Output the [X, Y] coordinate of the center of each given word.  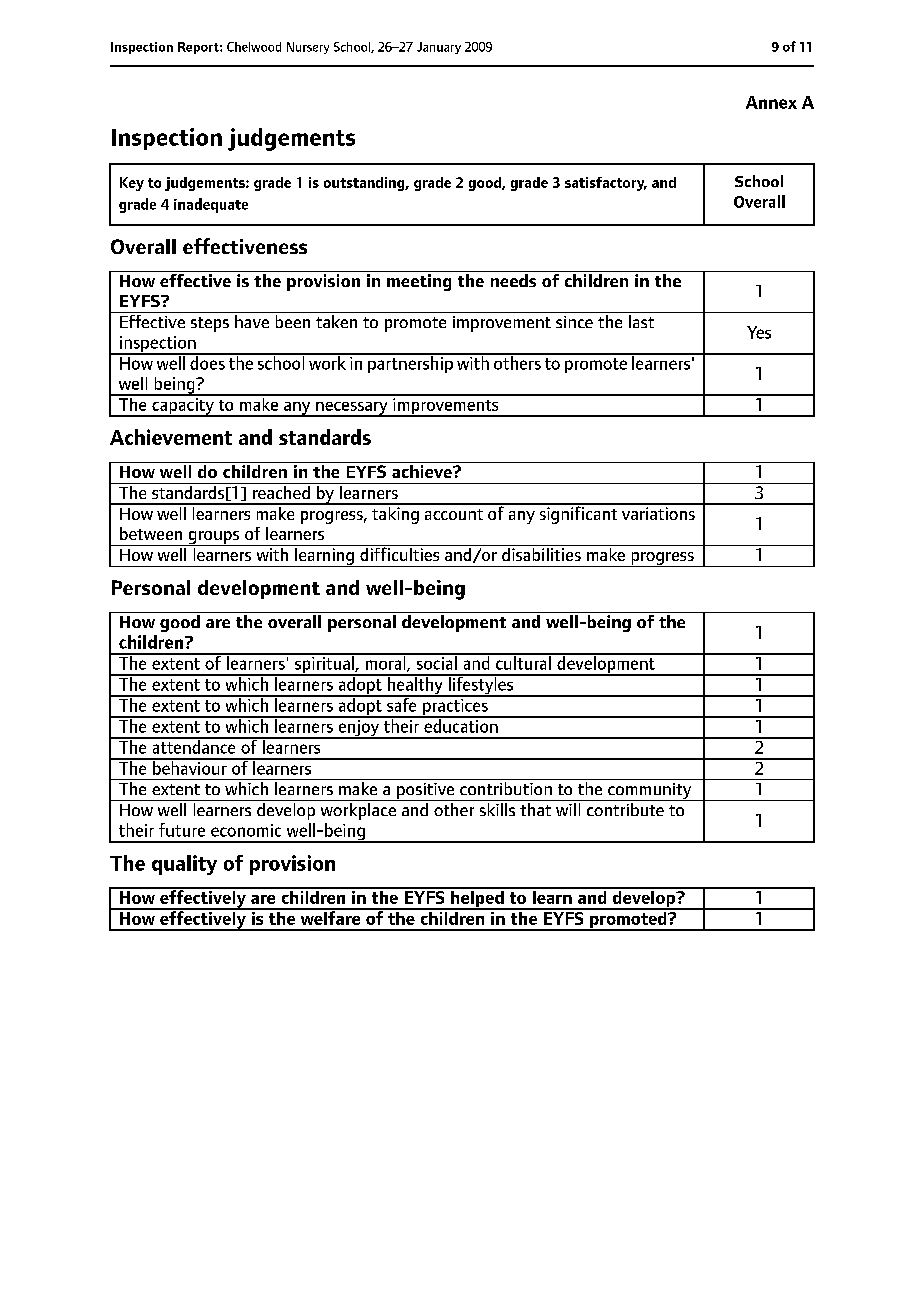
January [439, 48]
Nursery [308, 48]
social [436, 662]
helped [477, 899]
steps [210, 324]
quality [184, 865]
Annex [771, 102]
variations [658, 512]
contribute [625, 808]
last [642, 320]
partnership [410, 363]
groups [214, 538]
